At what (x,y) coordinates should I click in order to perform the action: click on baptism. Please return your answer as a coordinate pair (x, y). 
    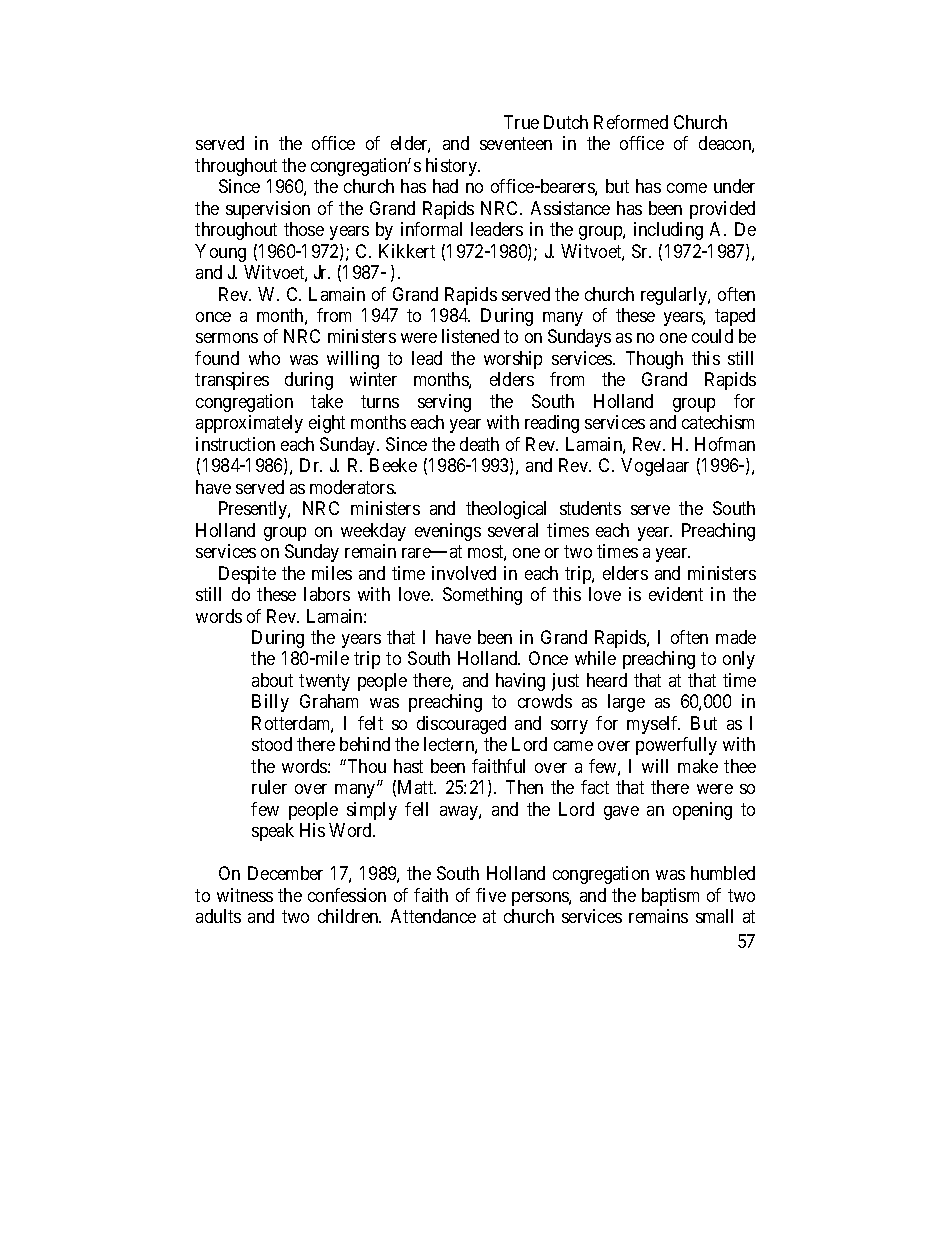
    Looking at the image, I should click on (670, 897).
